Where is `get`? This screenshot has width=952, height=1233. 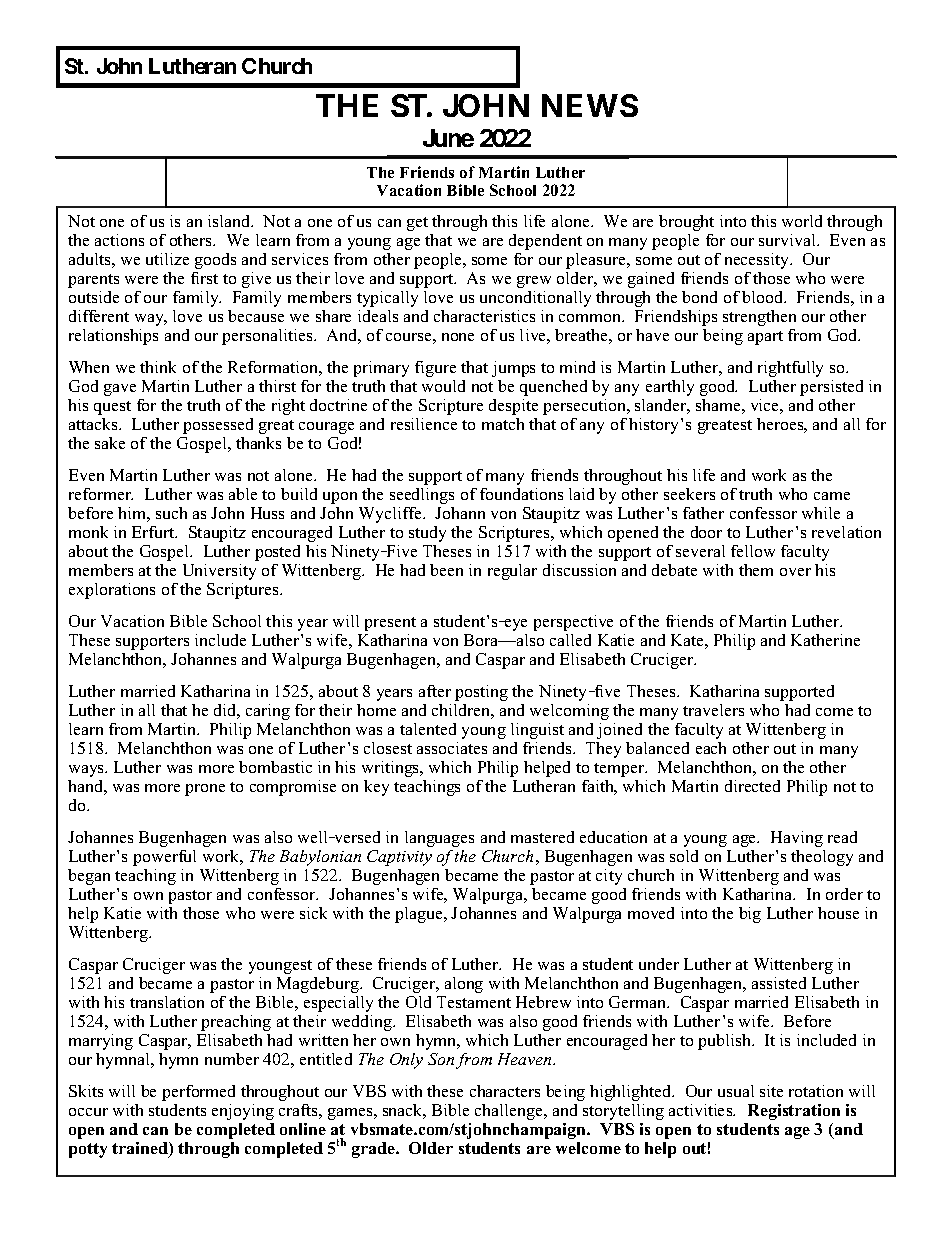 get is located at coordinates (417, 224).
